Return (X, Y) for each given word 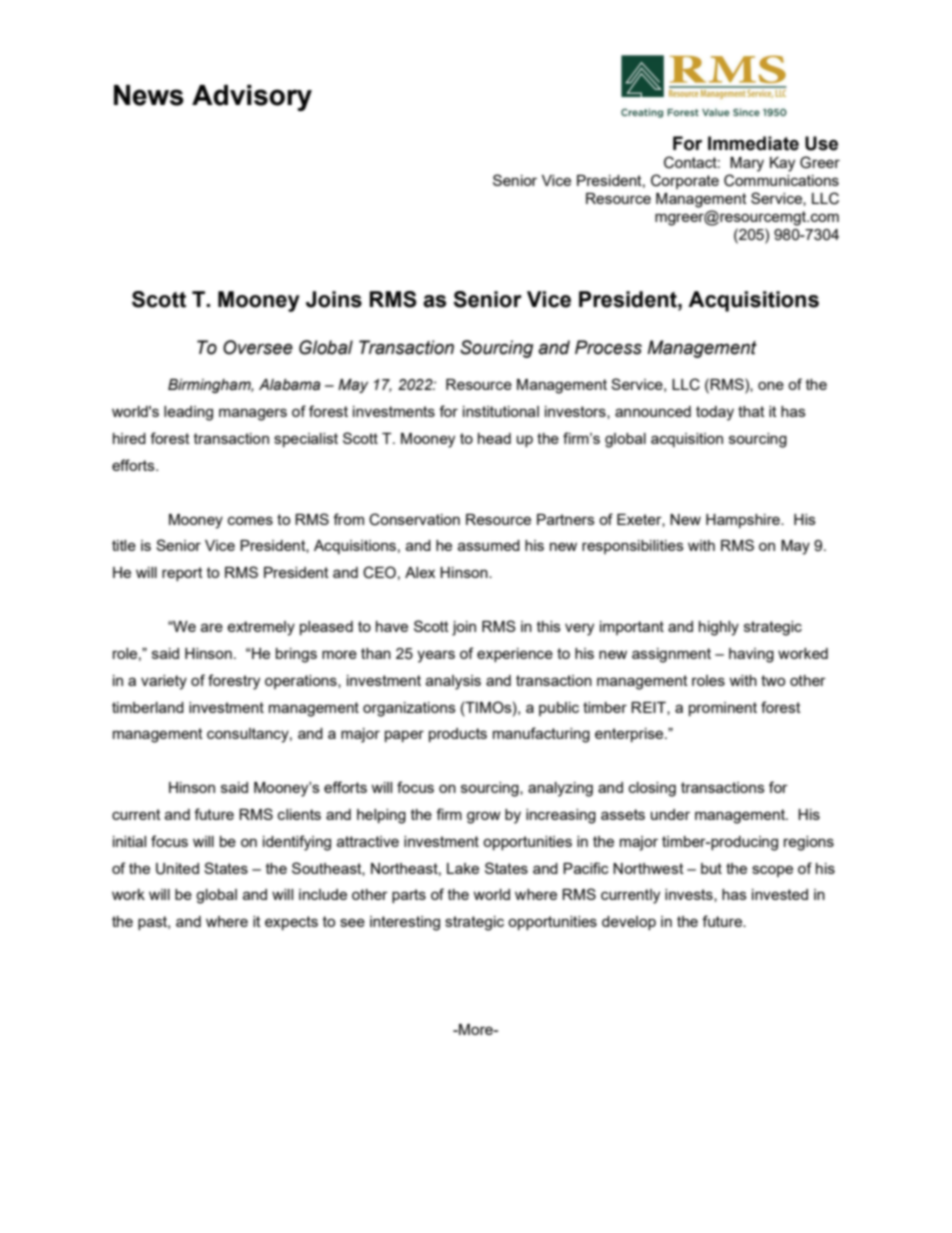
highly (719, 628)
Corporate (685, 181)
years (436, 656)
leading (188, 413)
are (212, 627)
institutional (501, 411)
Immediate (753, 143)
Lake (463, 868)
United (177, 869)
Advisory (252, 98)
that (751, 411)
